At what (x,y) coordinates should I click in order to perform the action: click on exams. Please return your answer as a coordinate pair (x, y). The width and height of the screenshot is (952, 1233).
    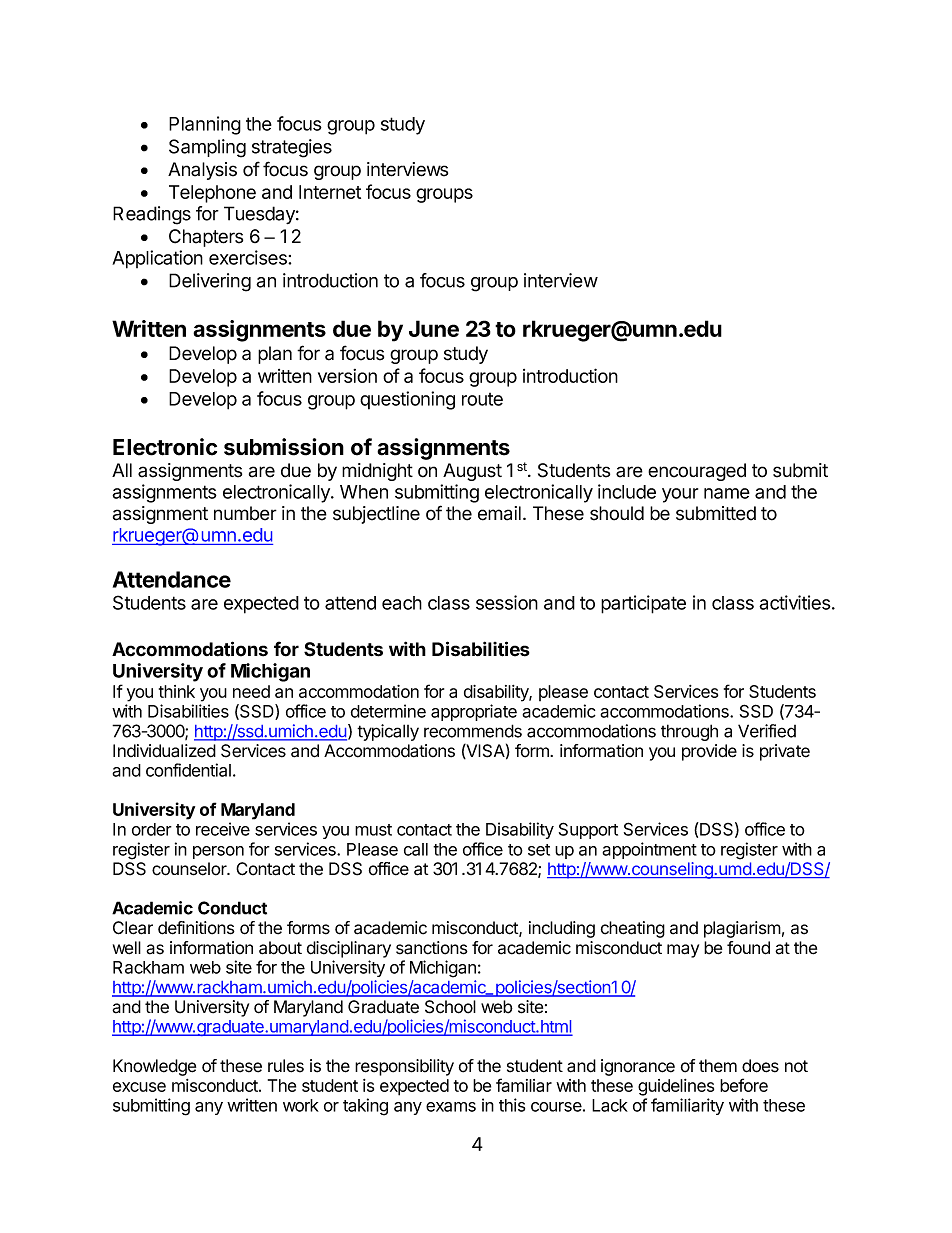
    Looking at the image, I should click on (451, 1107).
